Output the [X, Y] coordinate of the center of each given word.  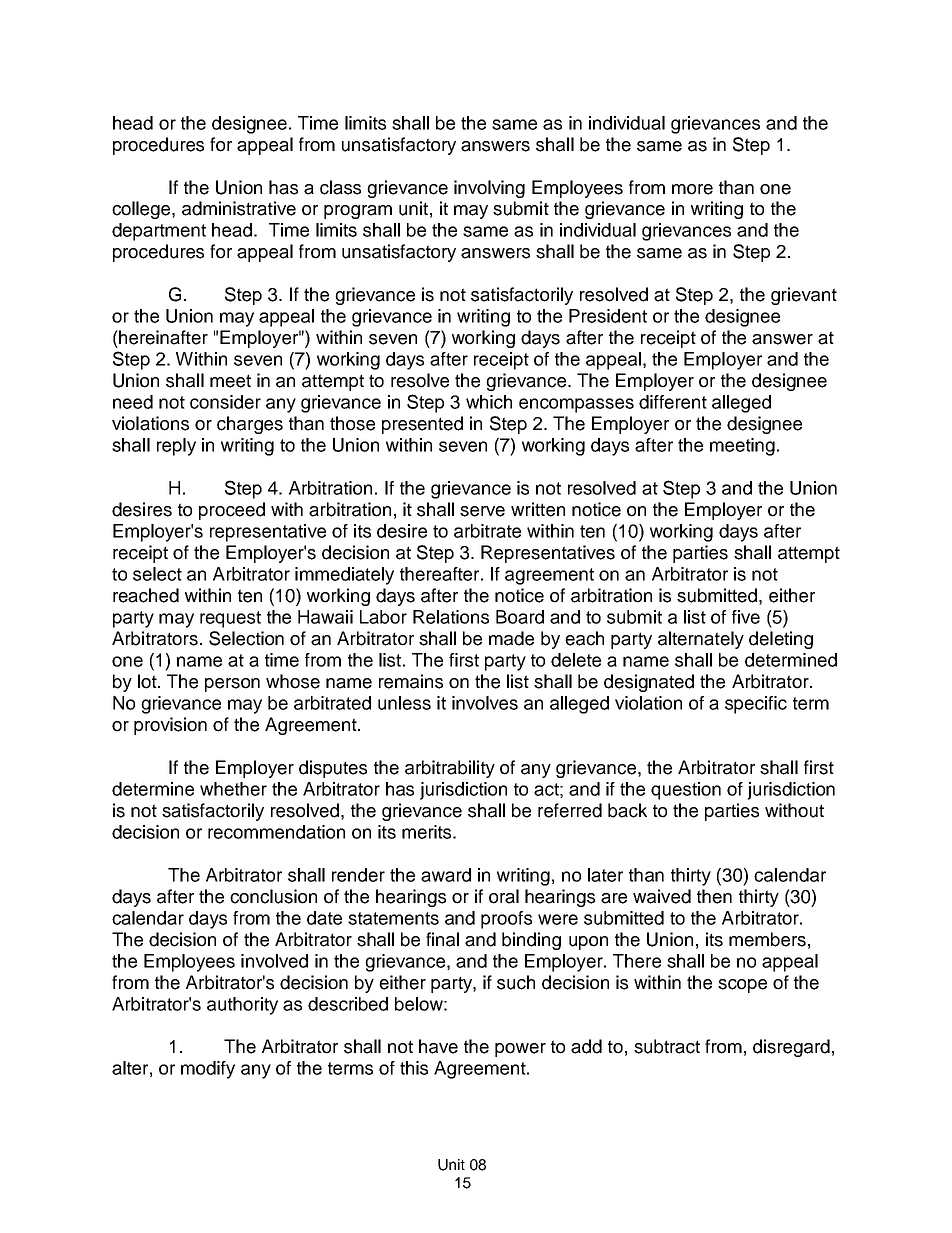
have [438, 1046]
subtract [667, 1046]
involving [489, 189]
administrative [239, 208]
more [692, 189]
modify [208, 1070]
